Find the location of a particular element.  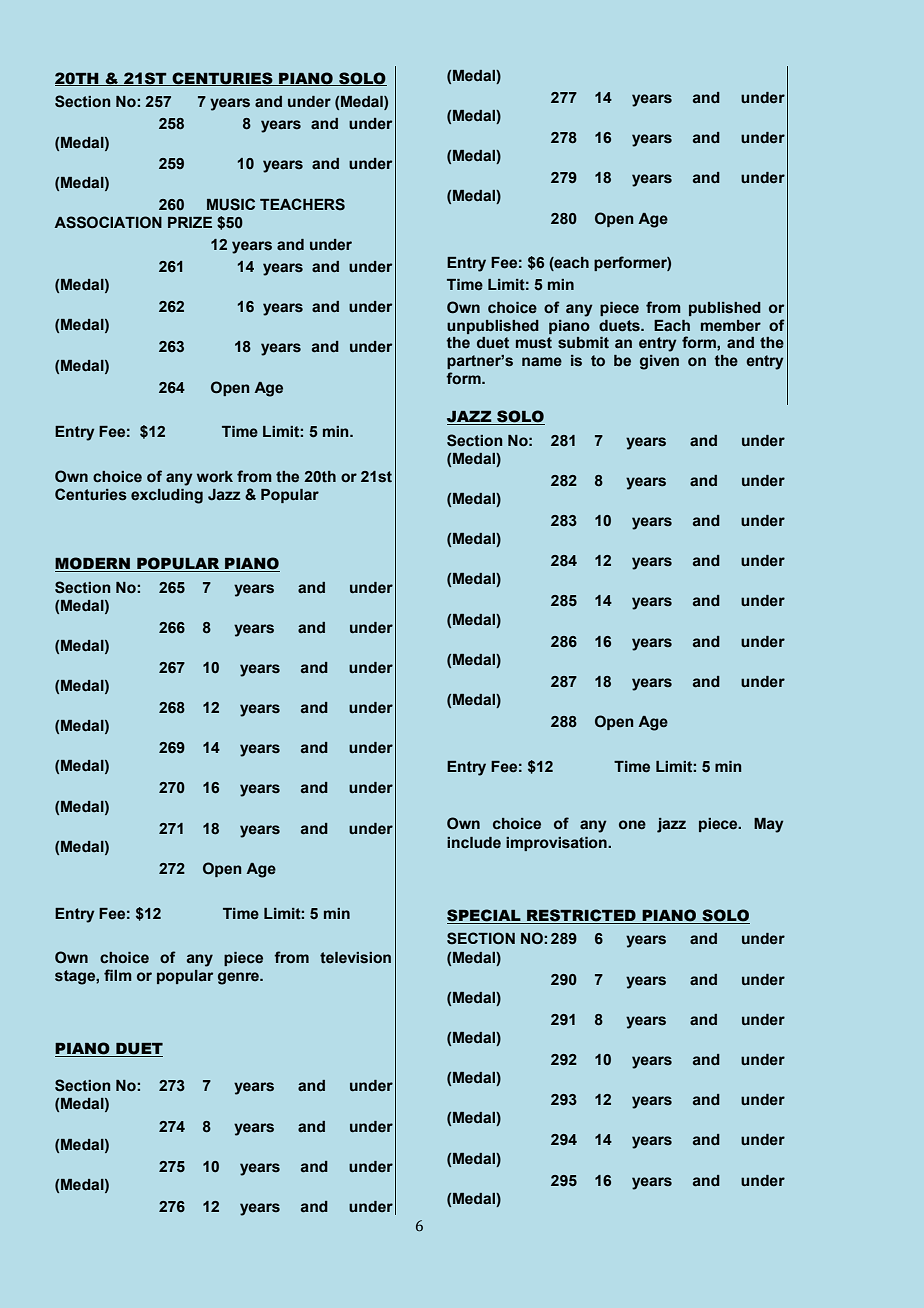

one is located at coordinates (632, 825).
